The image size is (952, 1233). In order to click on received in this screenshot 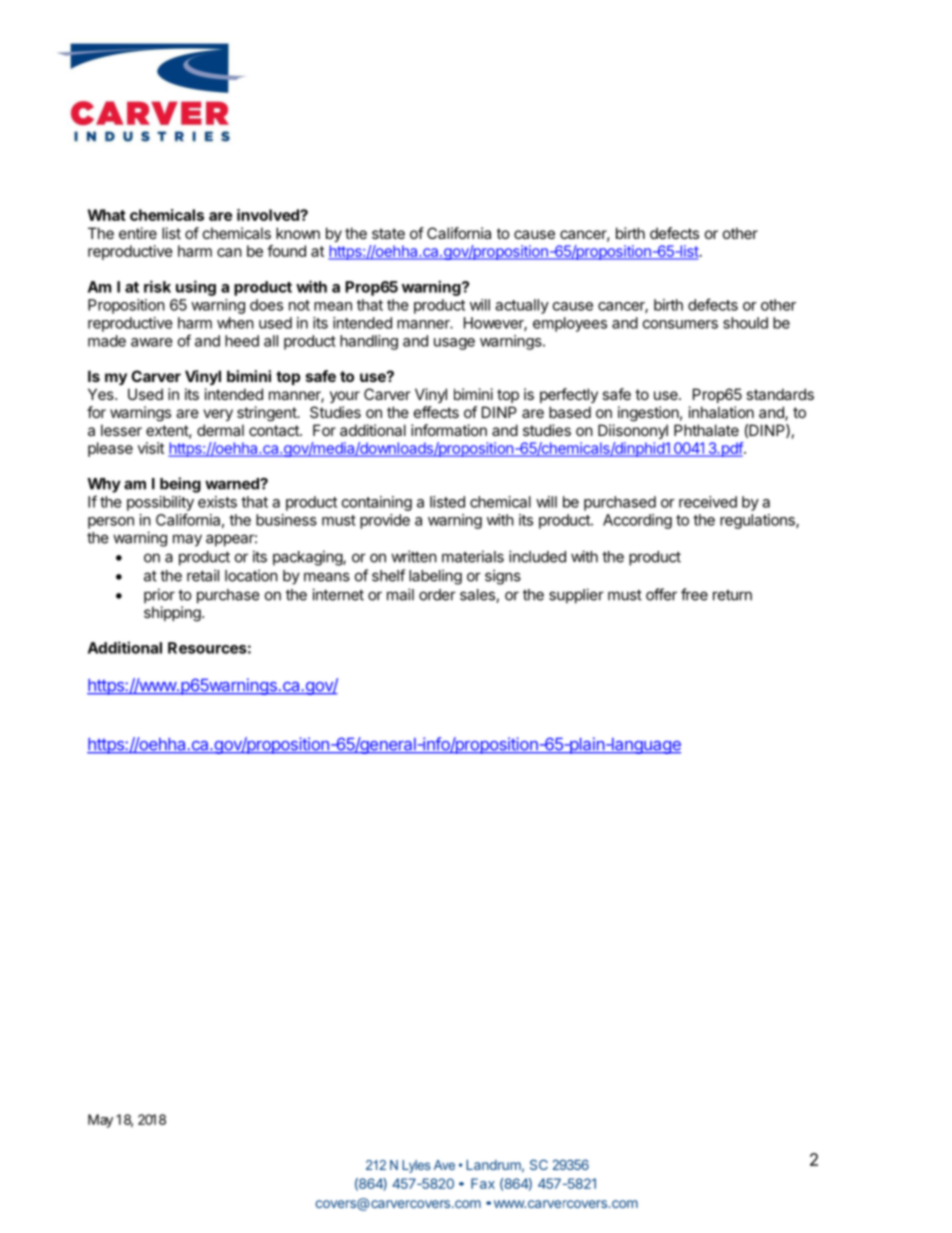, I will do `click(708, 502)`.
